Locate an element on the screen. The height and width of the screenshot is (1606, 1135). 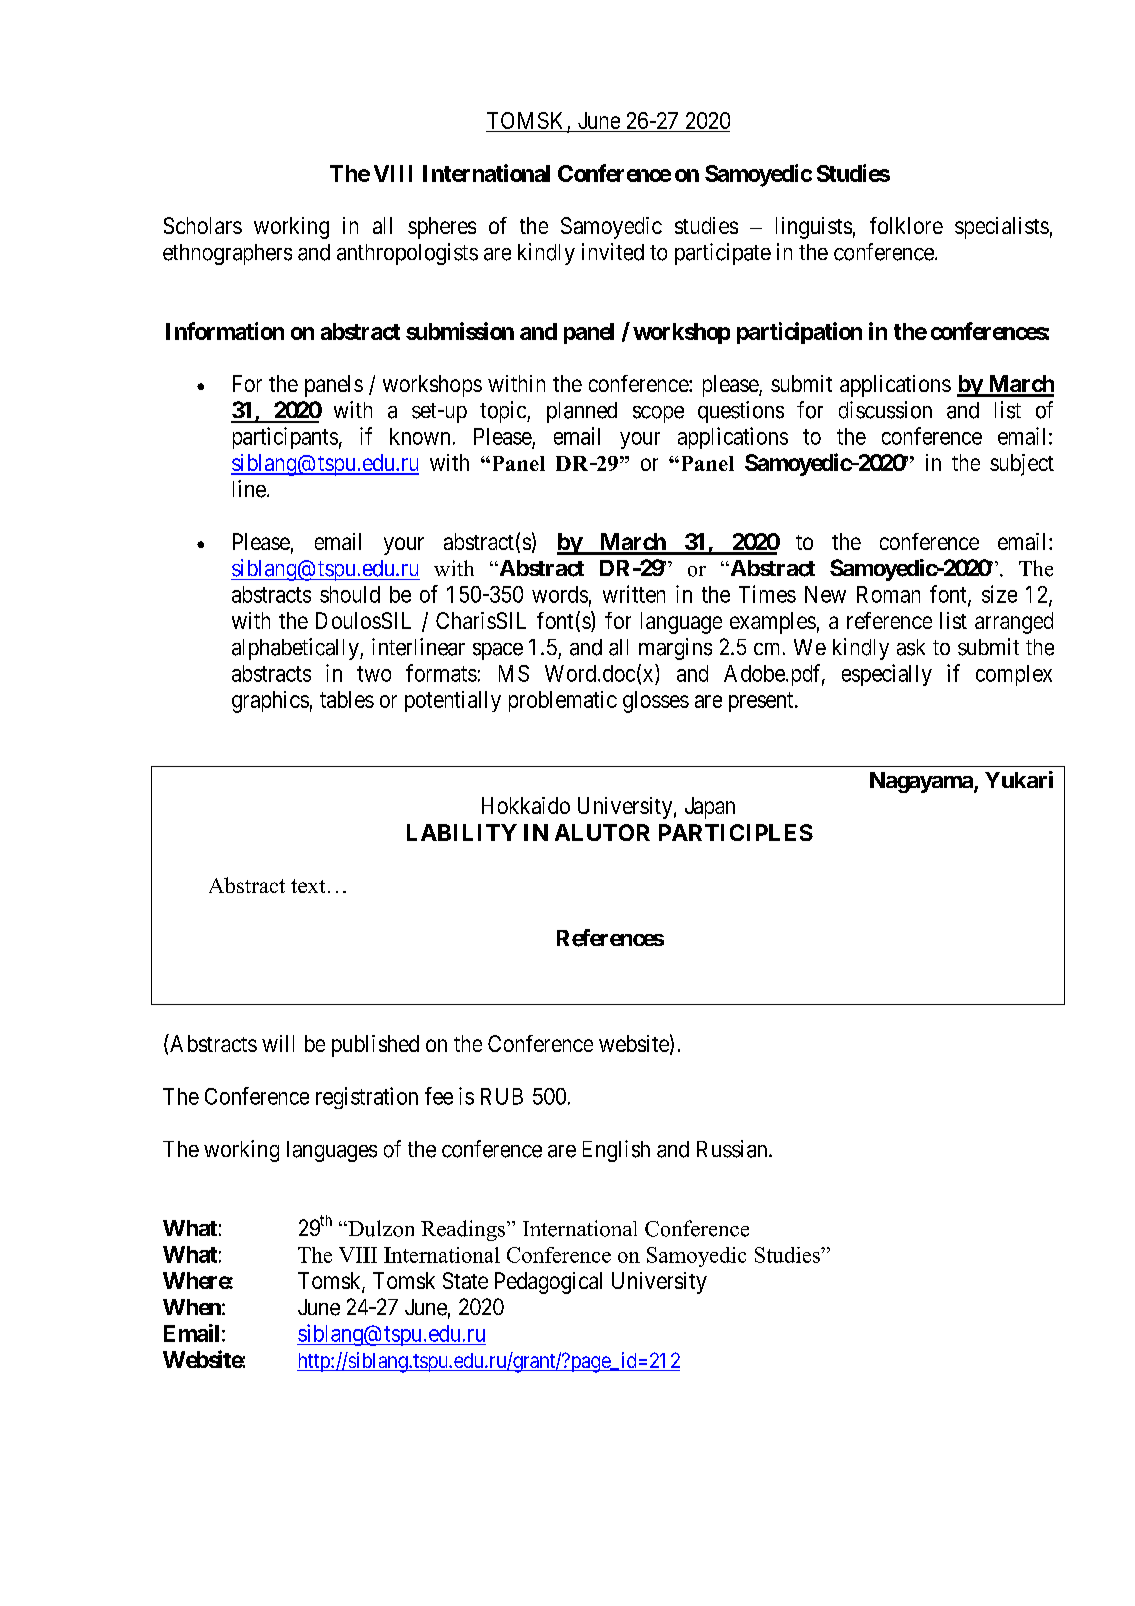
RUB is located at coordinates (502, 1096).
